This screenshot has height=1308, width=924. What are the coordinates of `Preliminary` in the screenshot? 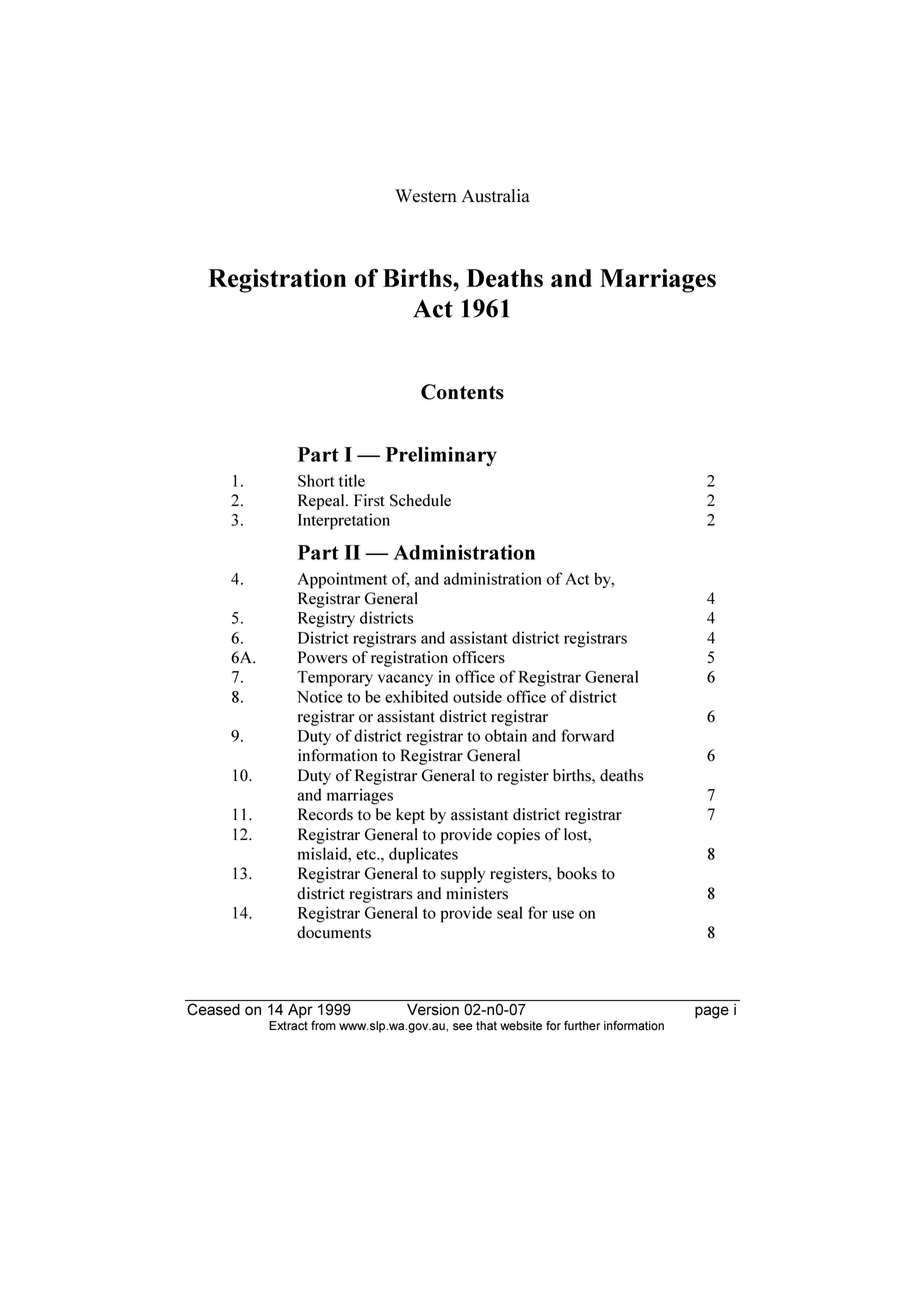 It's located at (441, 456).
